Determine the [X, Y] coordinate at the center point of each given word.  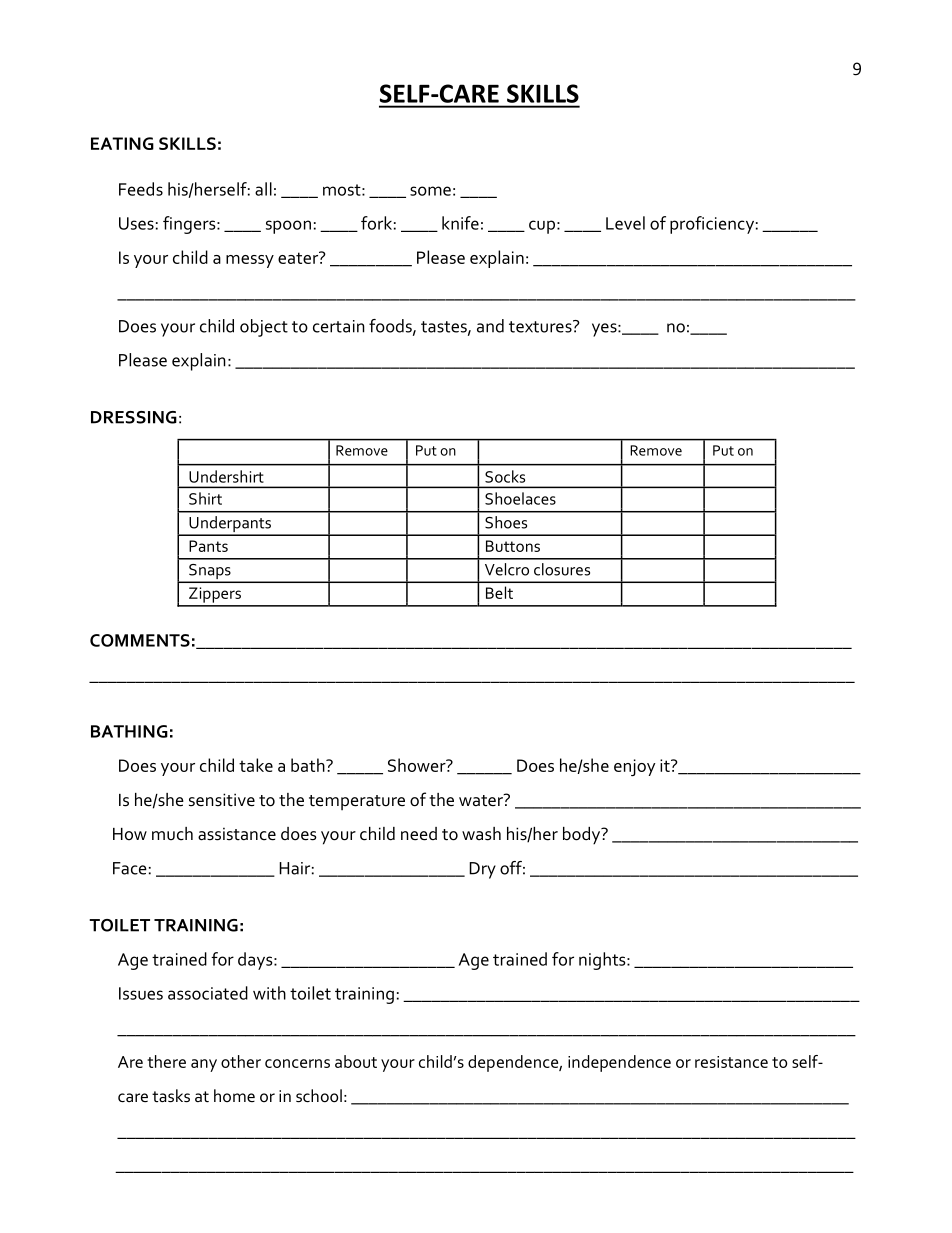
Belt [499, 592]
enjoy [635, 767]
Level [625, 223]
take [256, 765]
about [356, 1061]
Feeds [141, 189]
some [430, 191]
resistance [731, 1062]
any [204, 1065]
